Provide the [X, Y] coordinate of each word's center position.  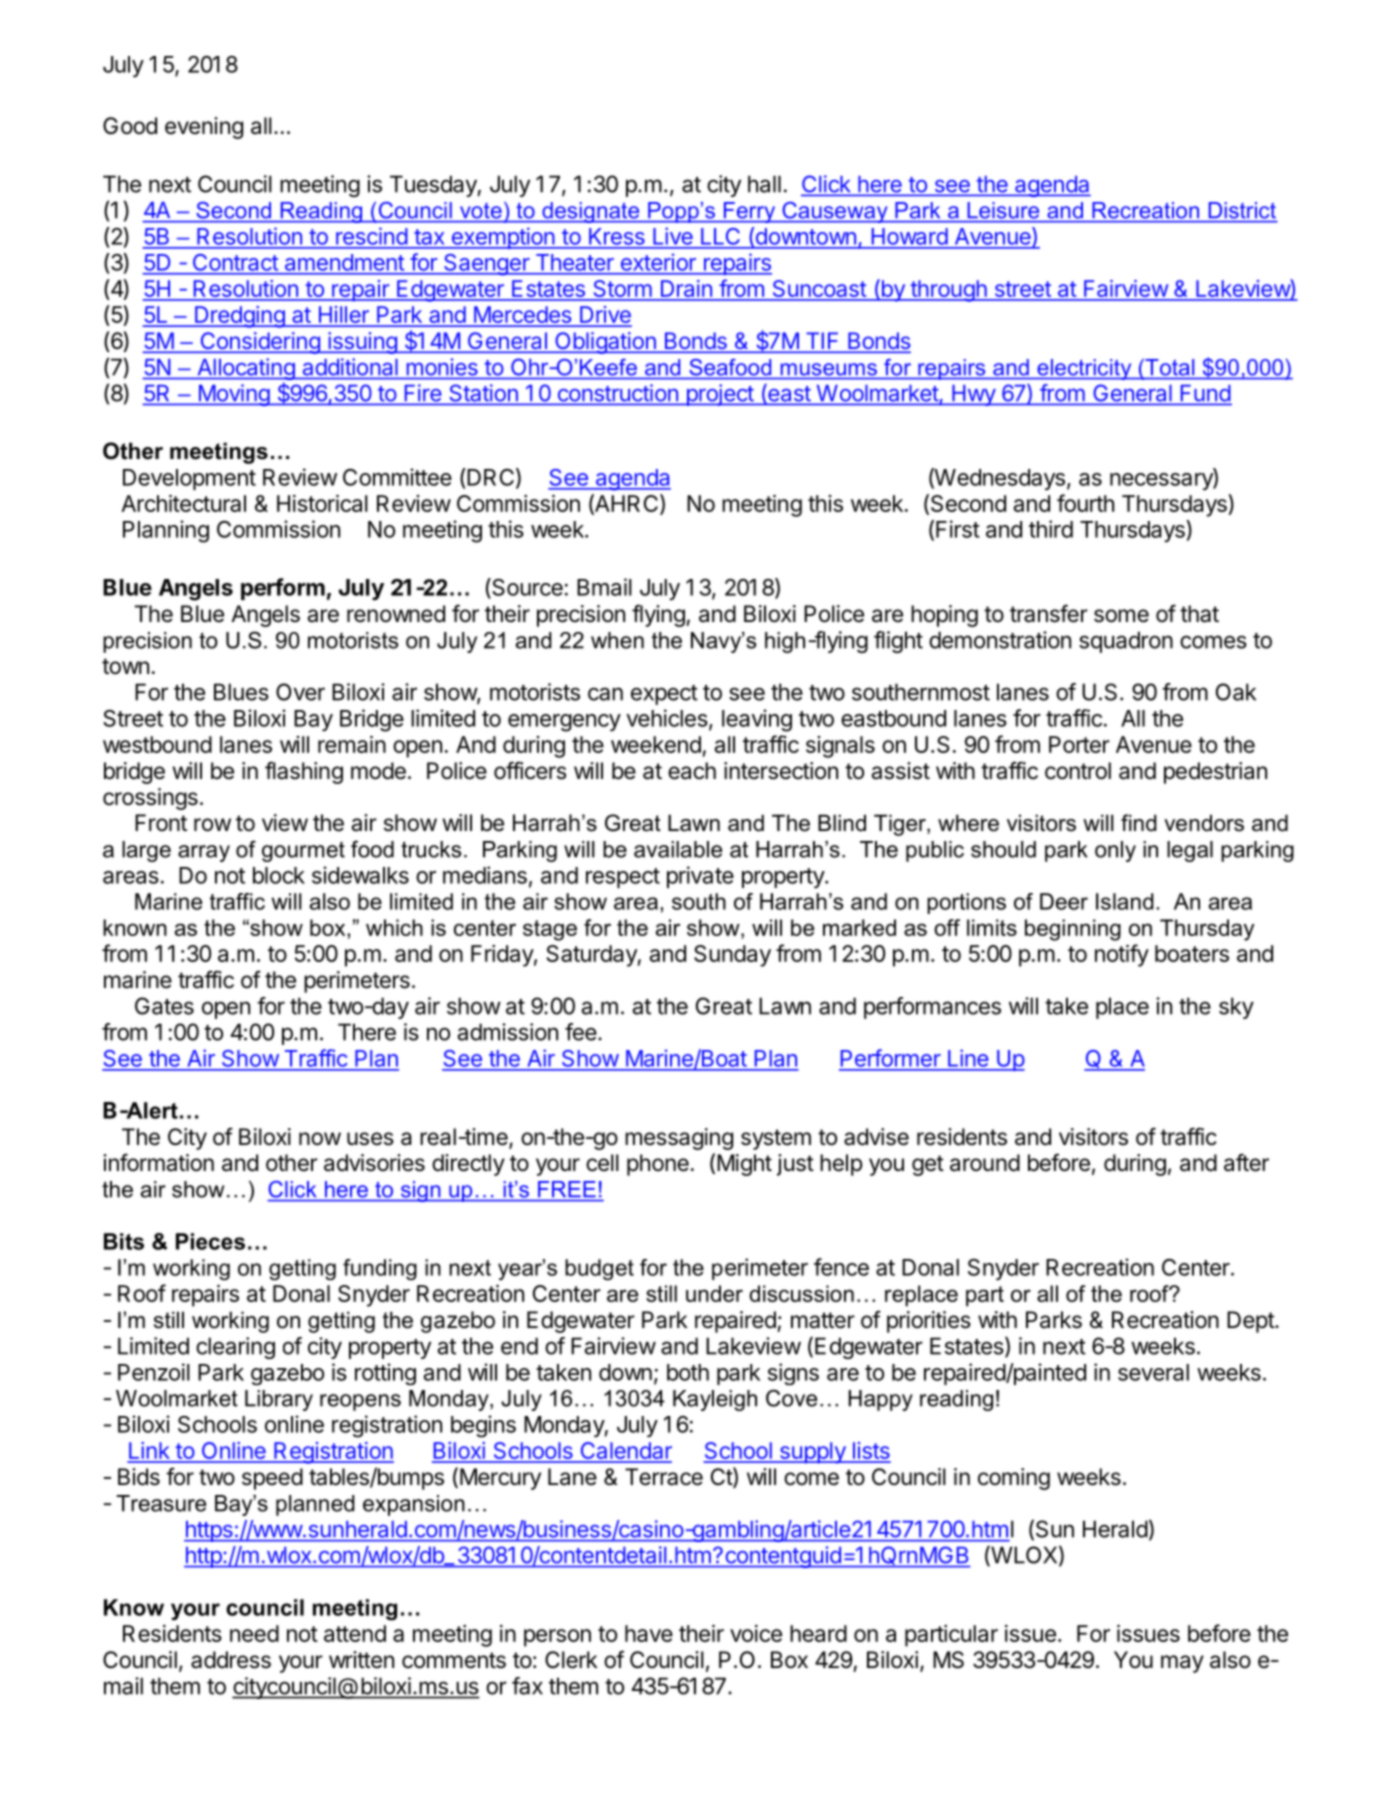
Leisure [1003, 210]
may [1182, 1664]
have [649, 1633]
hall [764, 184]
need [254, 1633]
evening [204, 128]
